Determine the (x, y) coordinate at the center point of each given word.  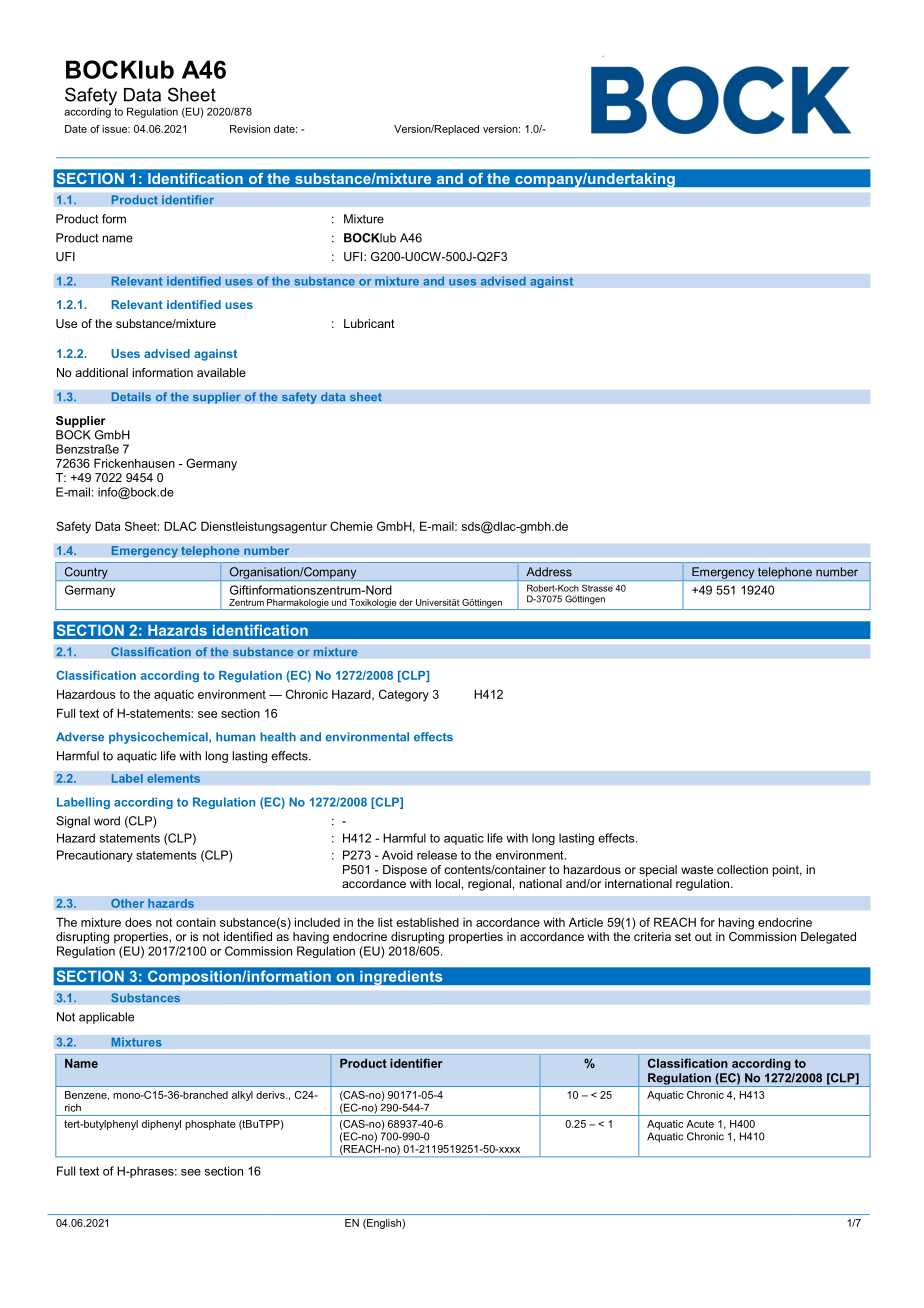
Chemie (351, 526)
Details (131, 397)
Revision (250, 129)
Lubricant (369, 323)
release (437, 855)
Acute (700, 1124)
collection (742, 869)
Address (549, 572)
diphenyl (161, 1125)
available (221, 372)
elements (173, 778)
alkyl (242, 1096)
